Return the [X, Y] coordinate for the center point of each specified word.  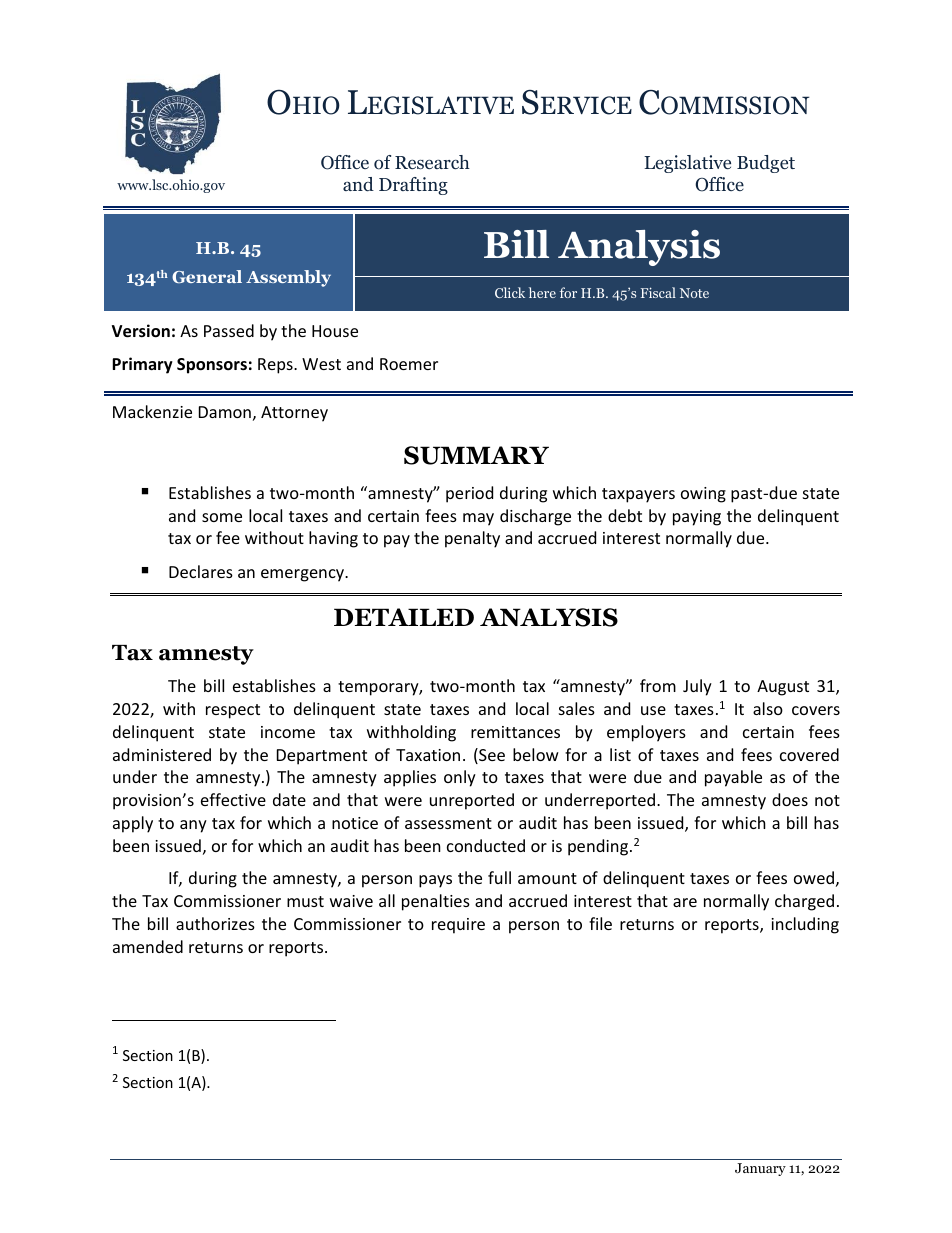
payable [733, 778]
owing [703, 495]
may [478, 519]
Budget [766, 164]
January [760, 1169]
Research [432, 162]
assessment [448, 823]
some [222, 517]
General [207, 276]
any [193, 826]
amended [148, 946]
